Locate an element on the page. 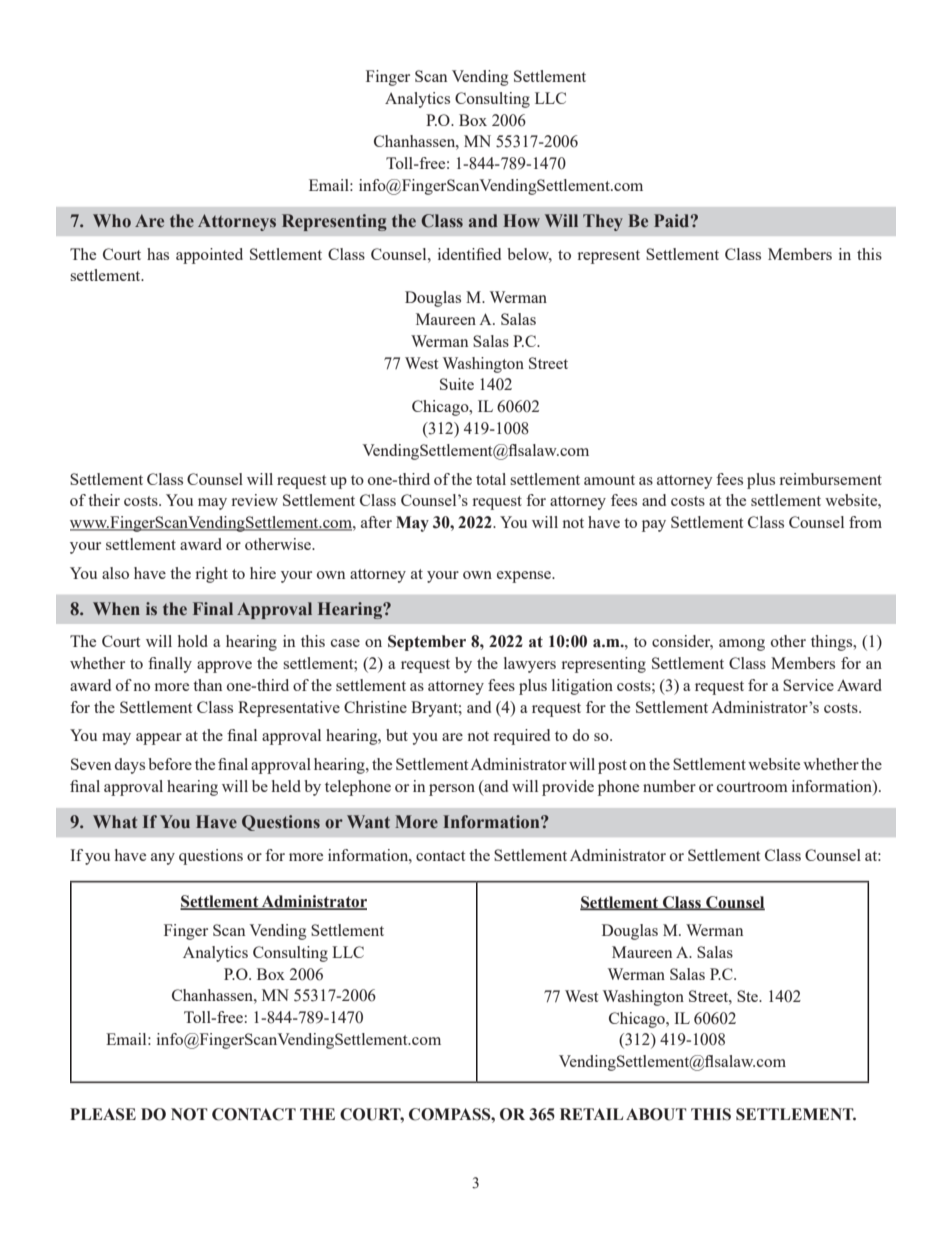 The height and width of the page is (1233, 952). They is located at coordinates (603, 222).
